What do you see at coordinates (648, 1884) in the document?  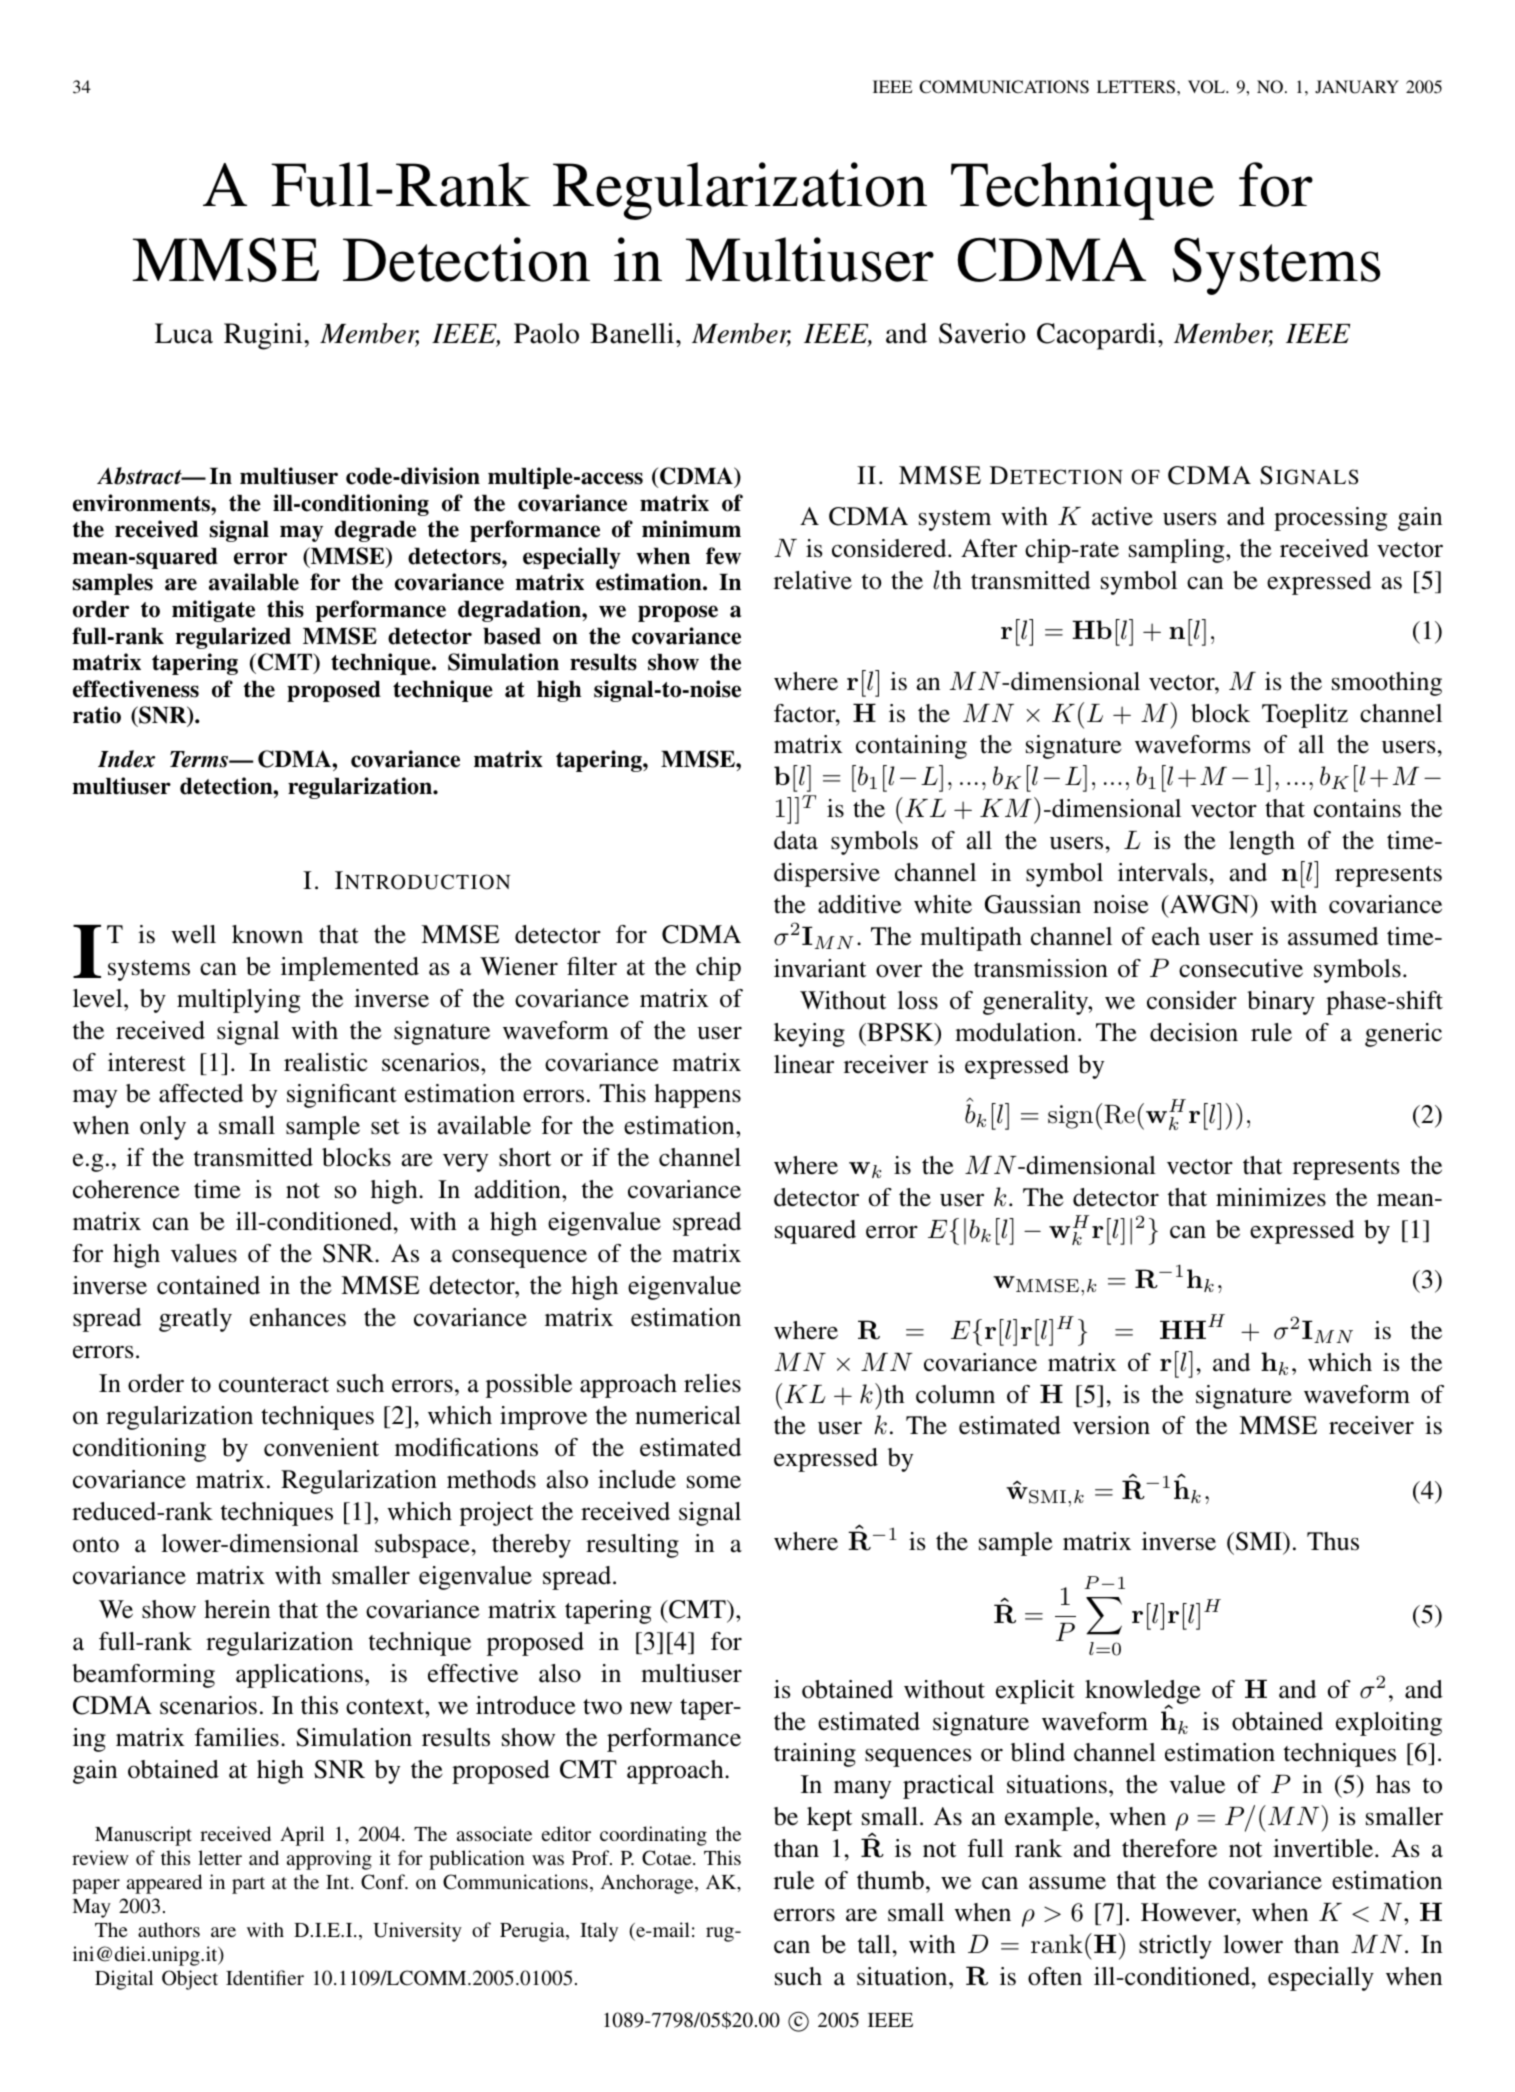 I see `Anchorage` at bounding box center [648, 1884].
